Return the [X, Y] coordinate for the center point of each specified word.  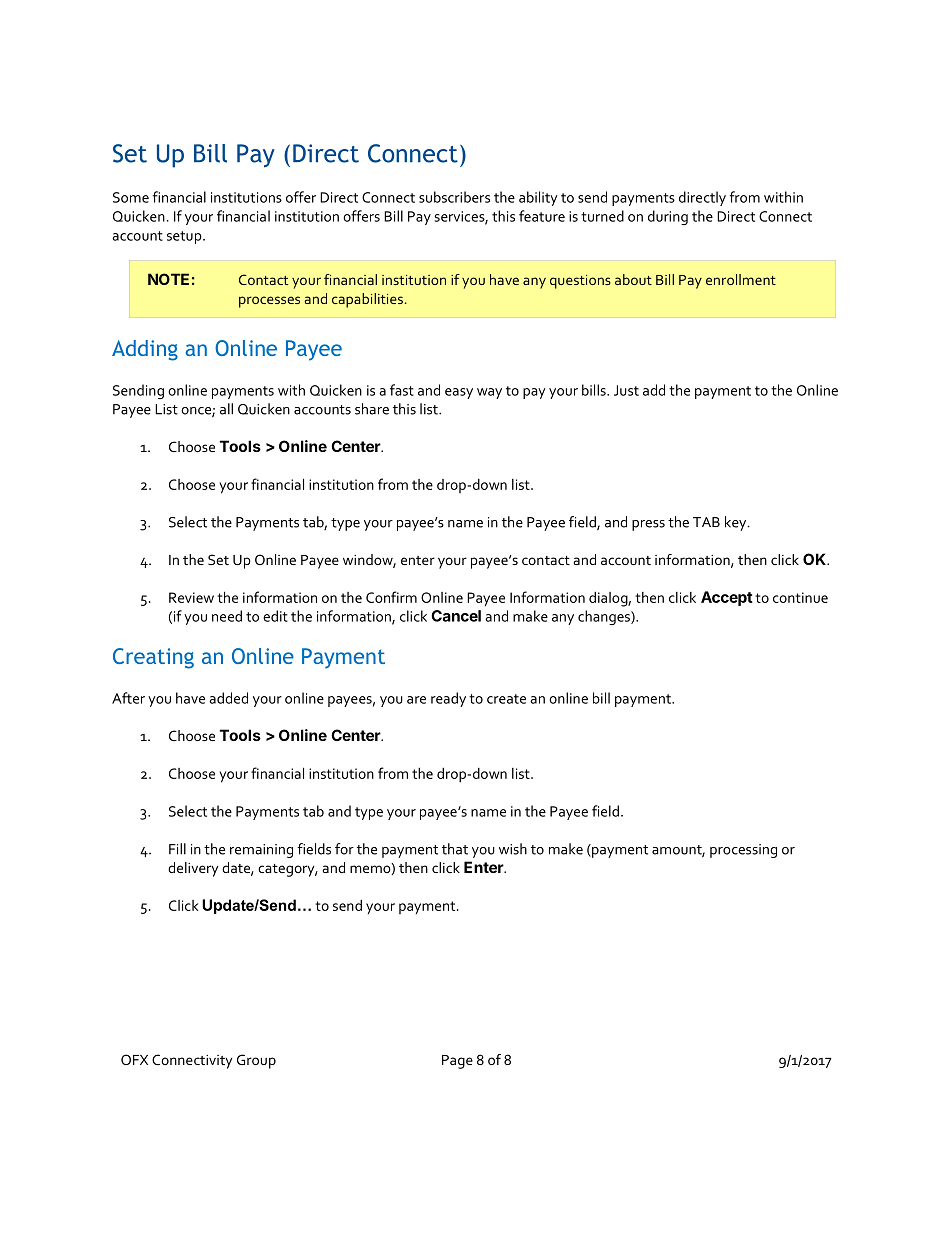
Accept [727, 598]
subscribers [454, 197]
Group [256, 1061]
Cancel [456, 616]
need [227, 616]
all [226, 409]
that [455, 849]
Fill [177, 849]
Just [626, 390]
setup [185, 237]
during [668, 217]
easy [459, 393]
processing [743, 851]
